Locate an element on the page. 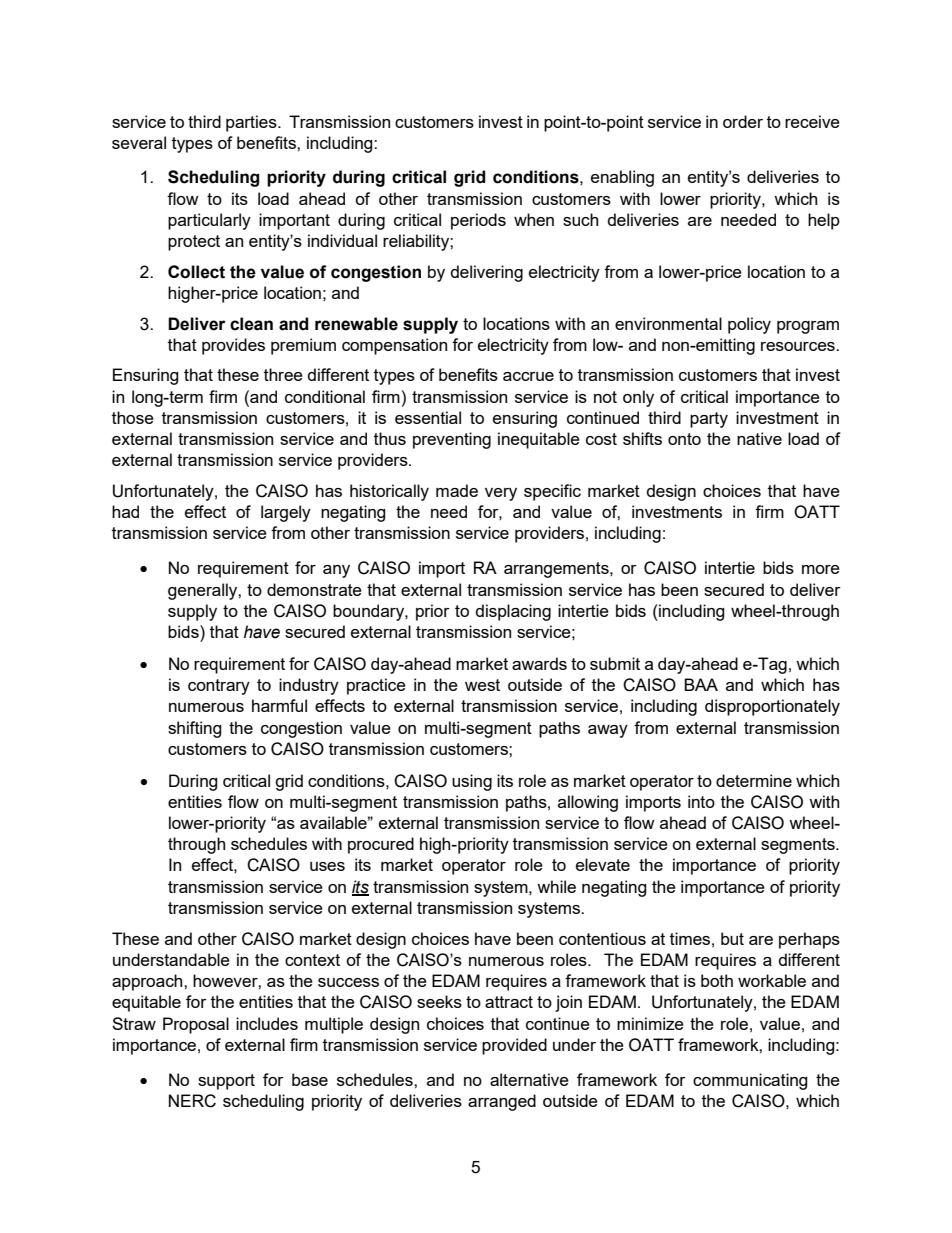 Image resolution: width=952 pixels, height=1233 pixels. order is located at coordinates (743, 121).
